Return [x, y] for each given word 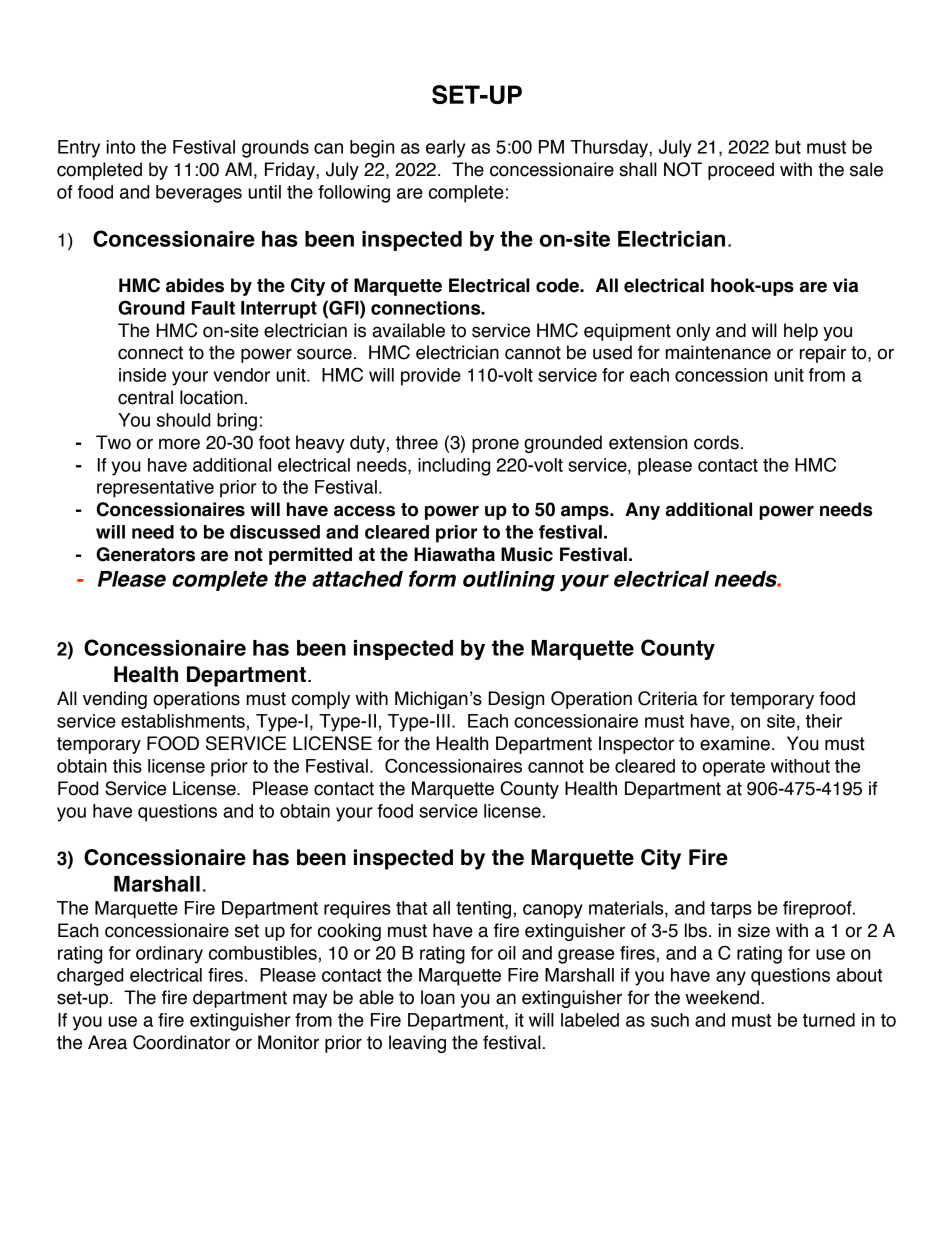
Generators [145, 554]
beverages [199, 194]
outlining [509, 581]
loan [438, 997]
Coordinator [181, 1042]
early [445, 149]
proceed [741, 171]
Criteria [668, 698]
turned [829, 1020]
